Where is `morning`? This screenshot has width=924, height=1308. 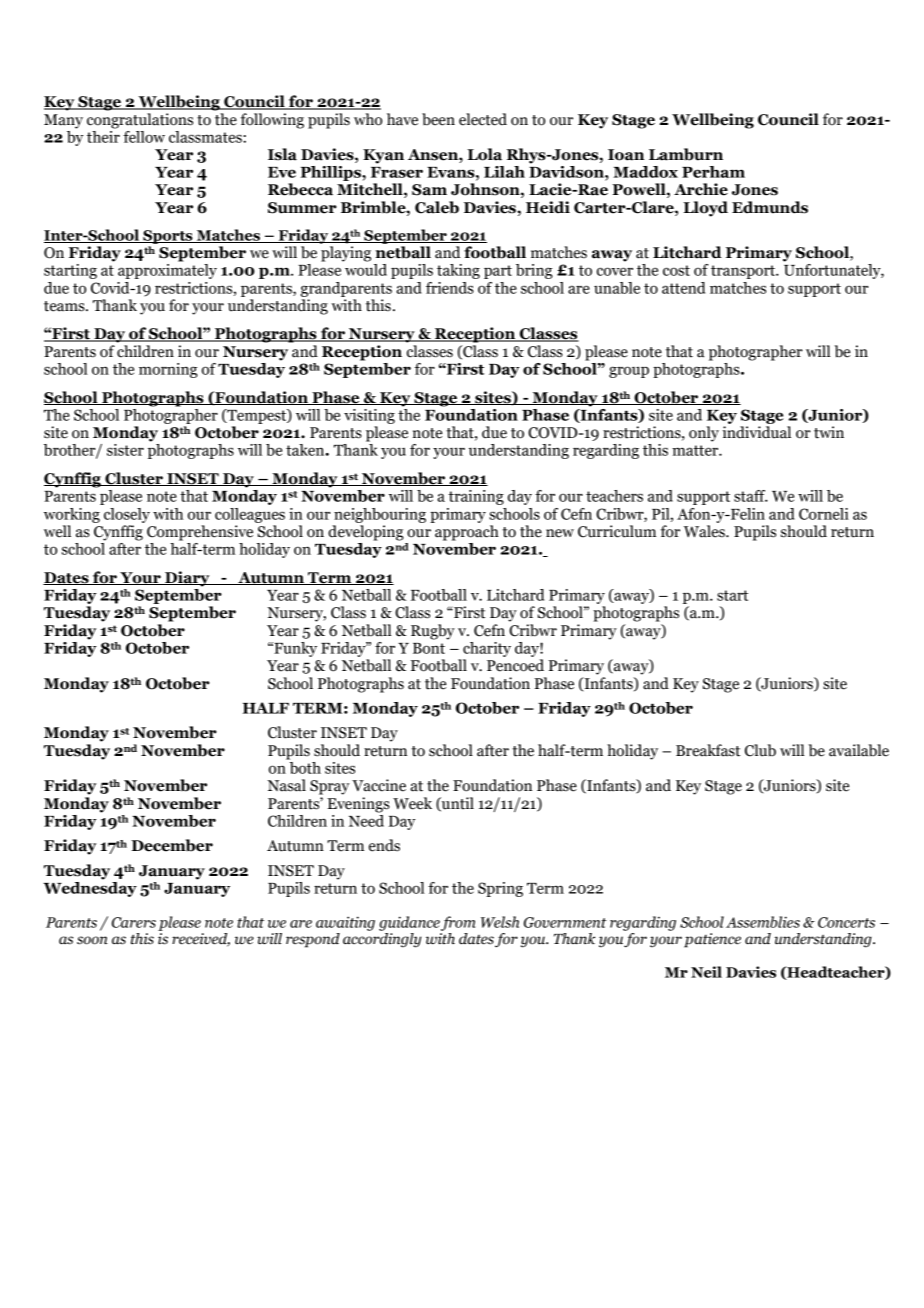 morning is located at coordinates (168, 370).
